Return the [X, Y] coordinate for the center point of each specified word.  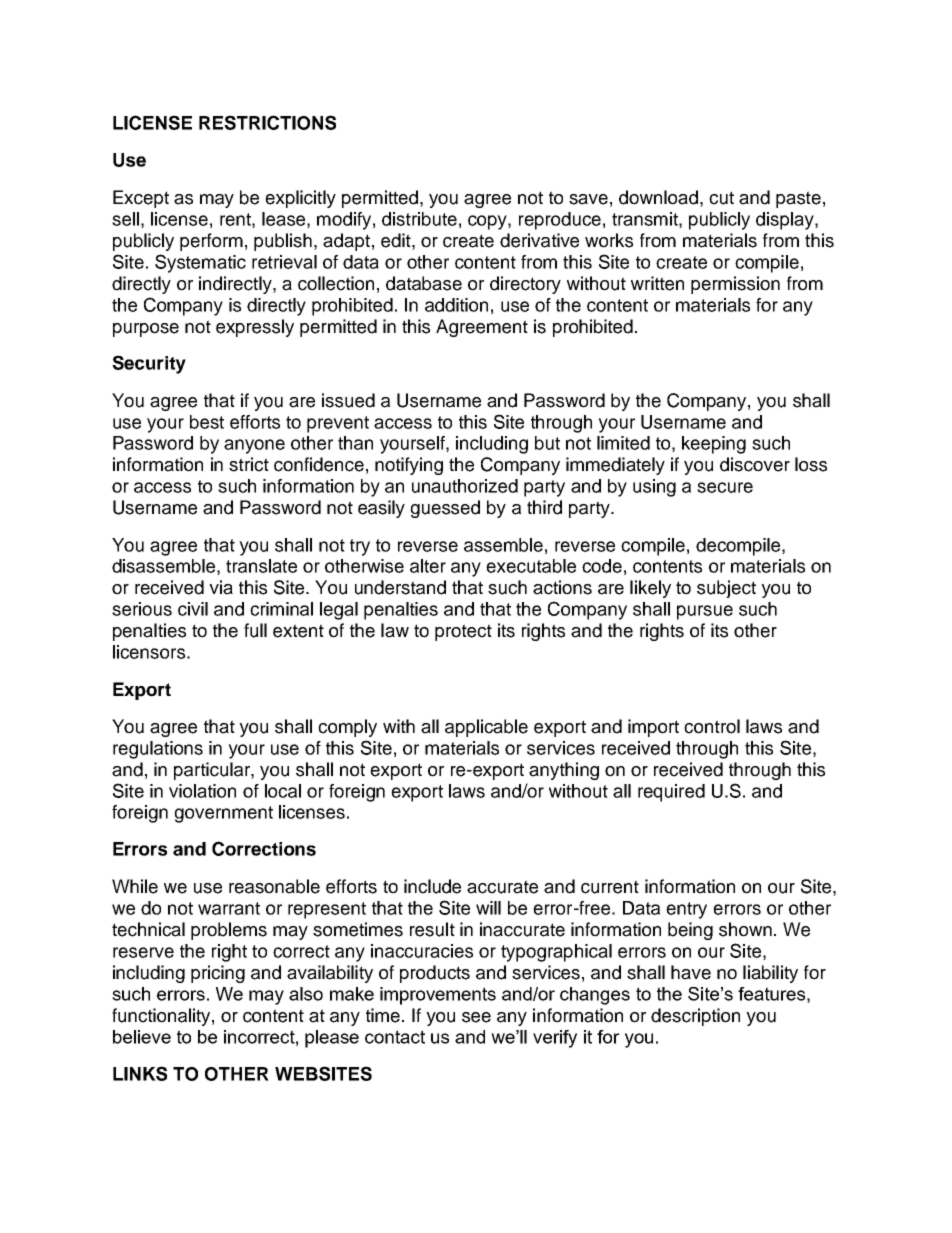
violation [202, 791]
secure [725, 487]
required [671, 793]
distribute [419, 219]
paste [798, 199]
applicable [486, 728]
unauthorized [465, 486]
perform [211, 242]
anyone [254, 446]
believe [142, 1037]
